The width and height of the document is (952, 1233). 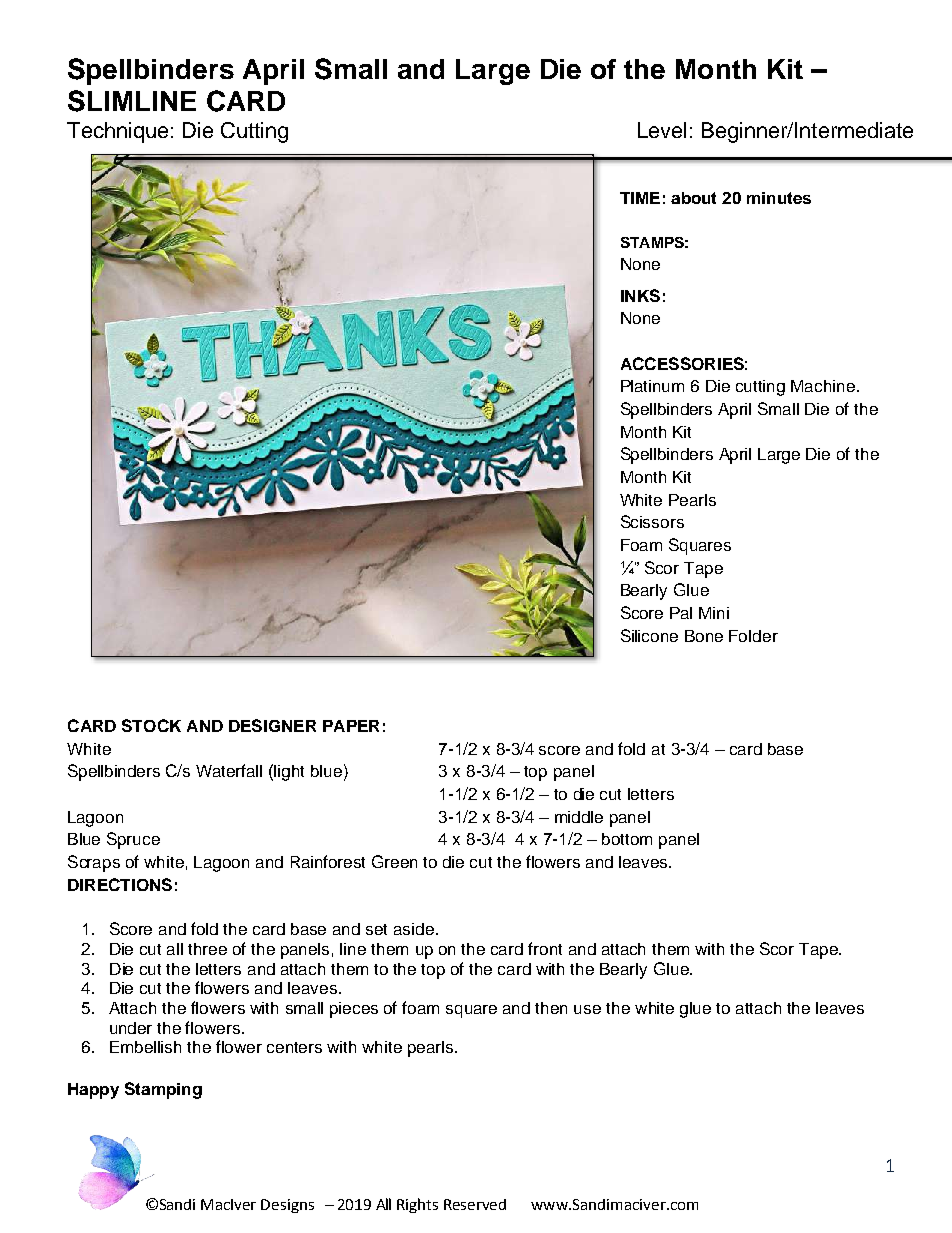 What do you see at coordinates (351, 726) in the document?
I see `PAPER` at bounding box center [351, 726].
